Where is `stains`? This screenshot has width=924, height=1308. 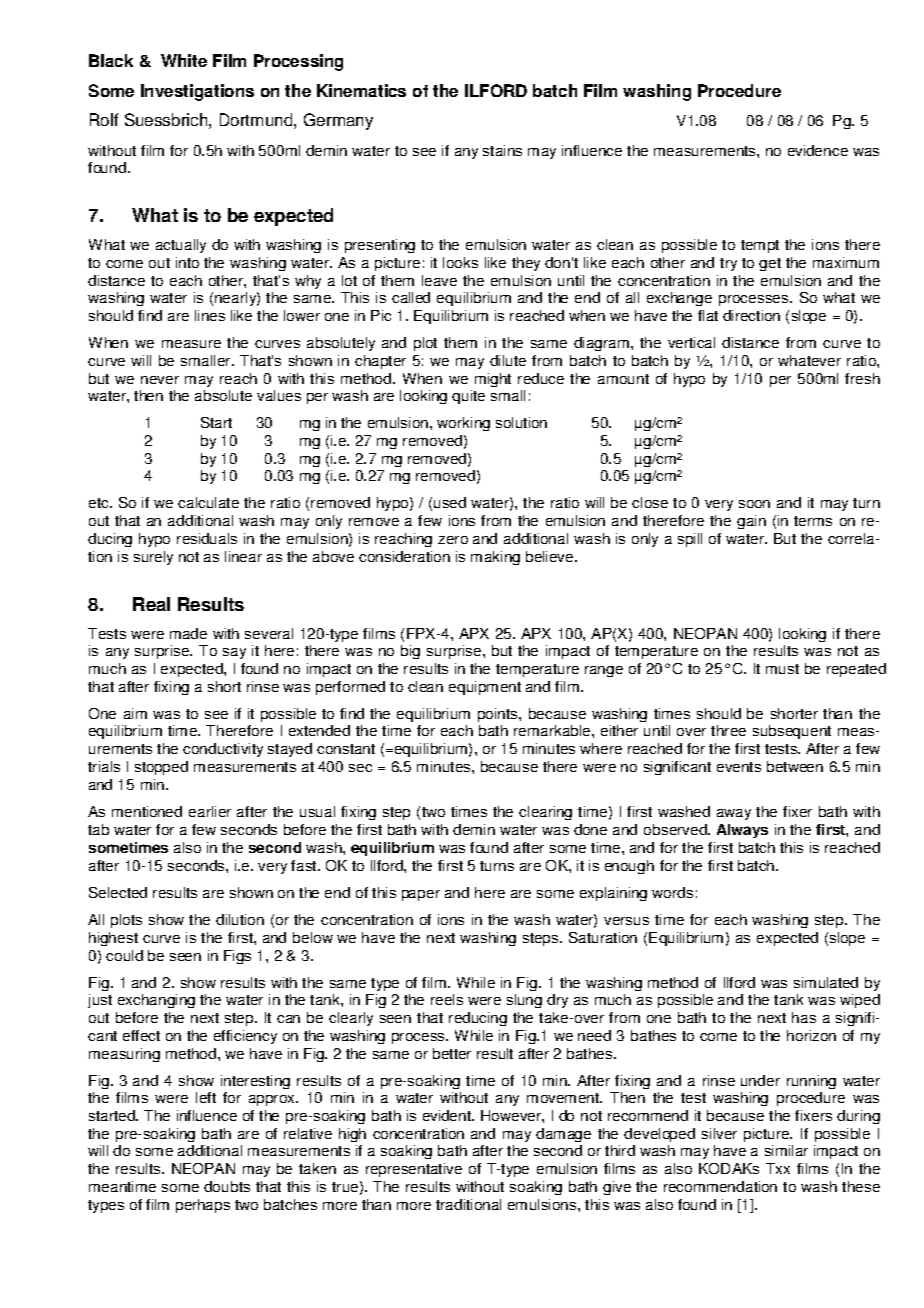
stains is located at coordinates (502, 150).
